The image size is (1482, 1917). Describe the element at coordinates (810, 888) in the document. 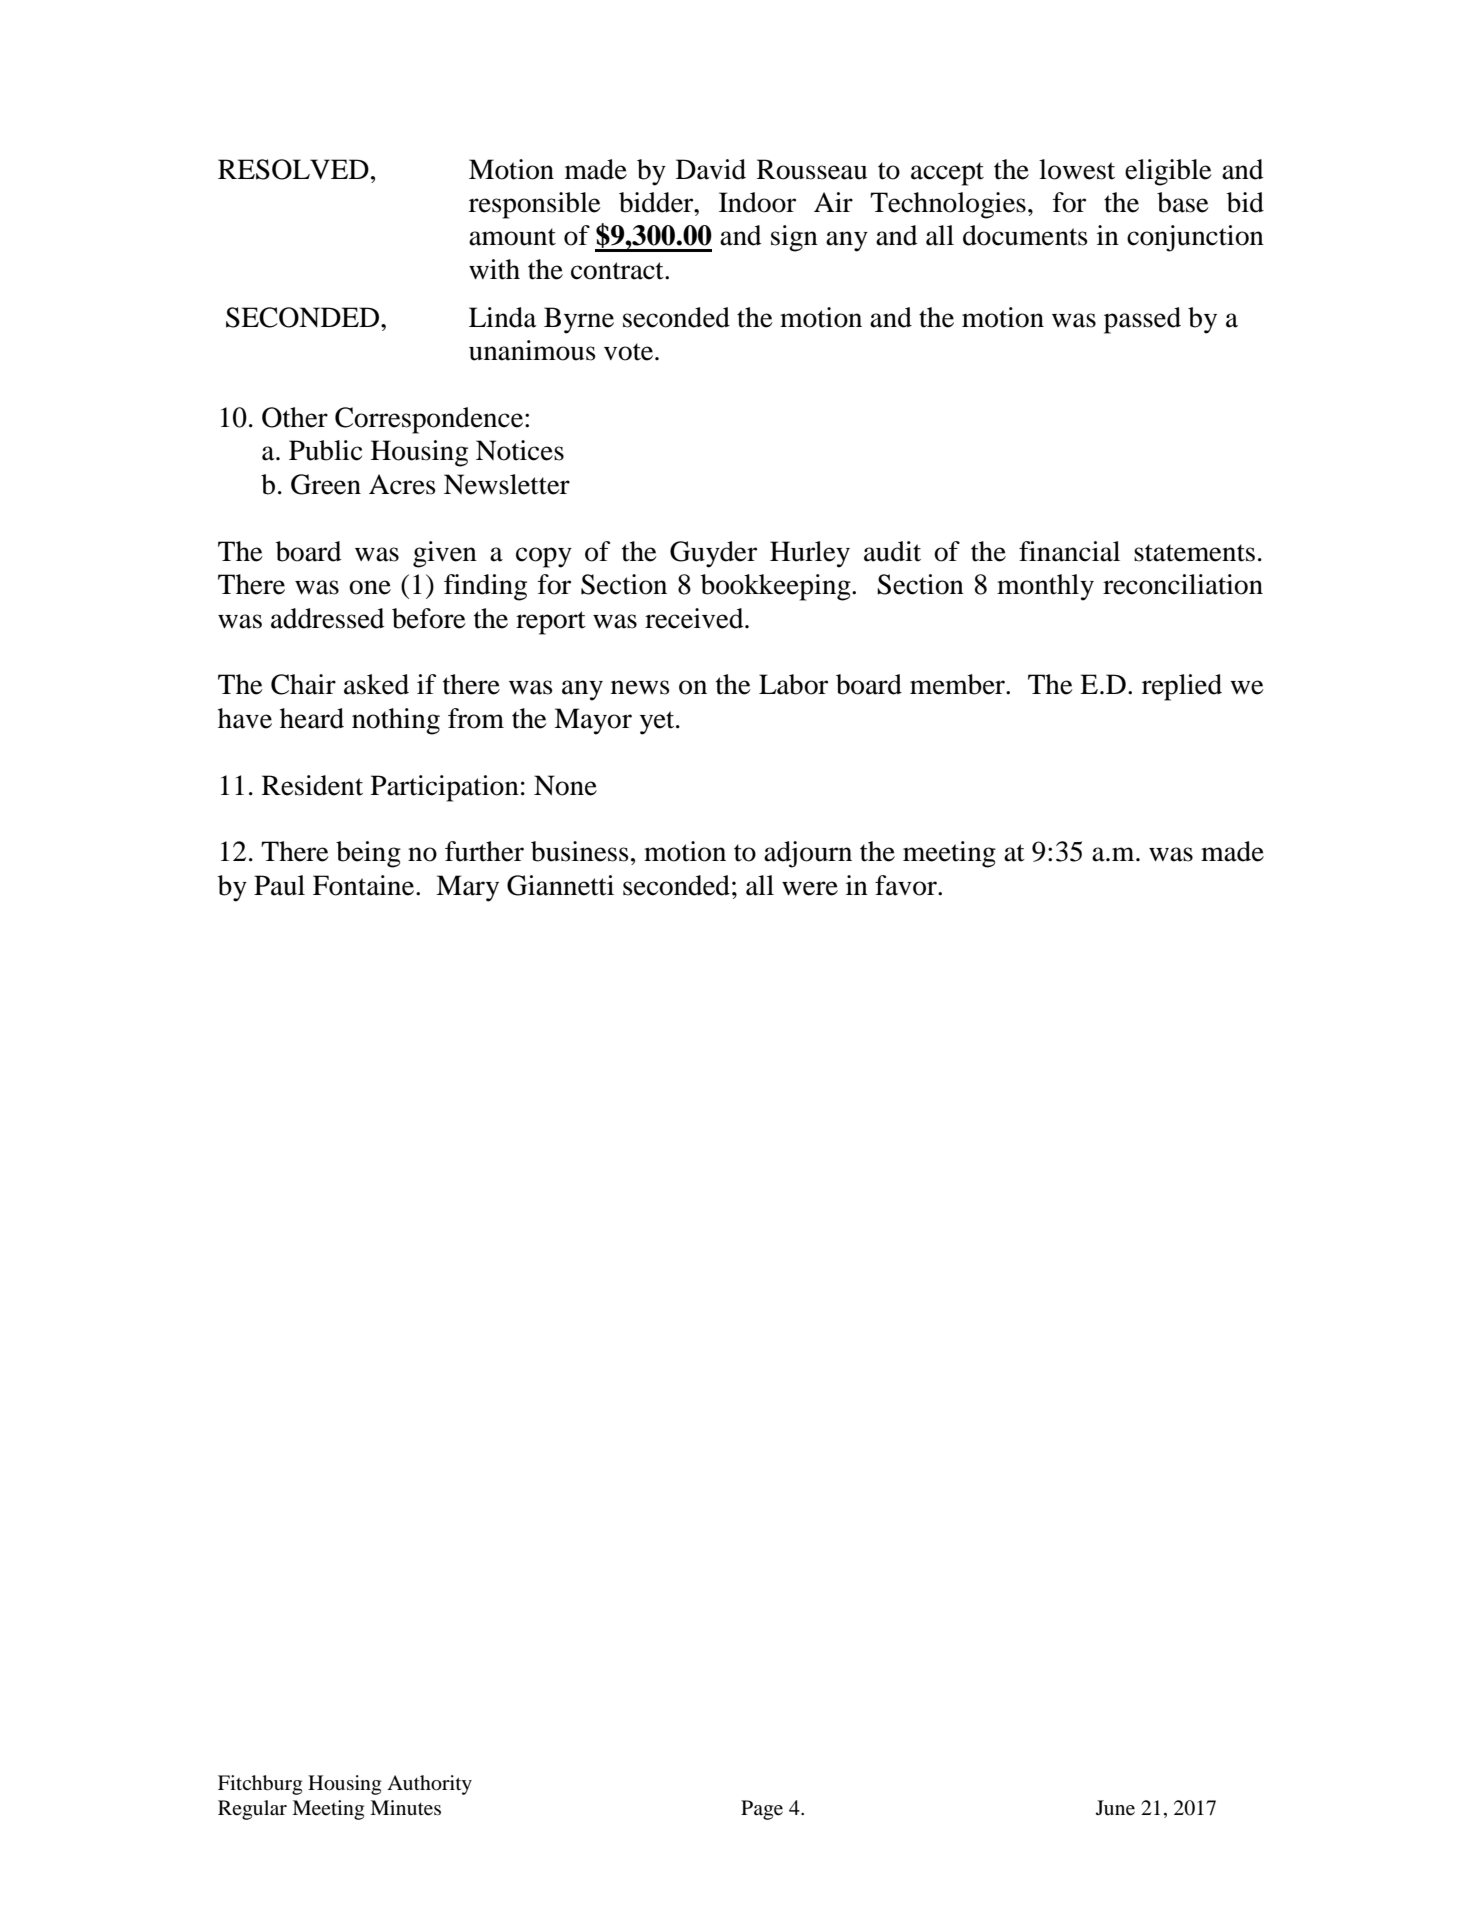

I see `were` at that location.
